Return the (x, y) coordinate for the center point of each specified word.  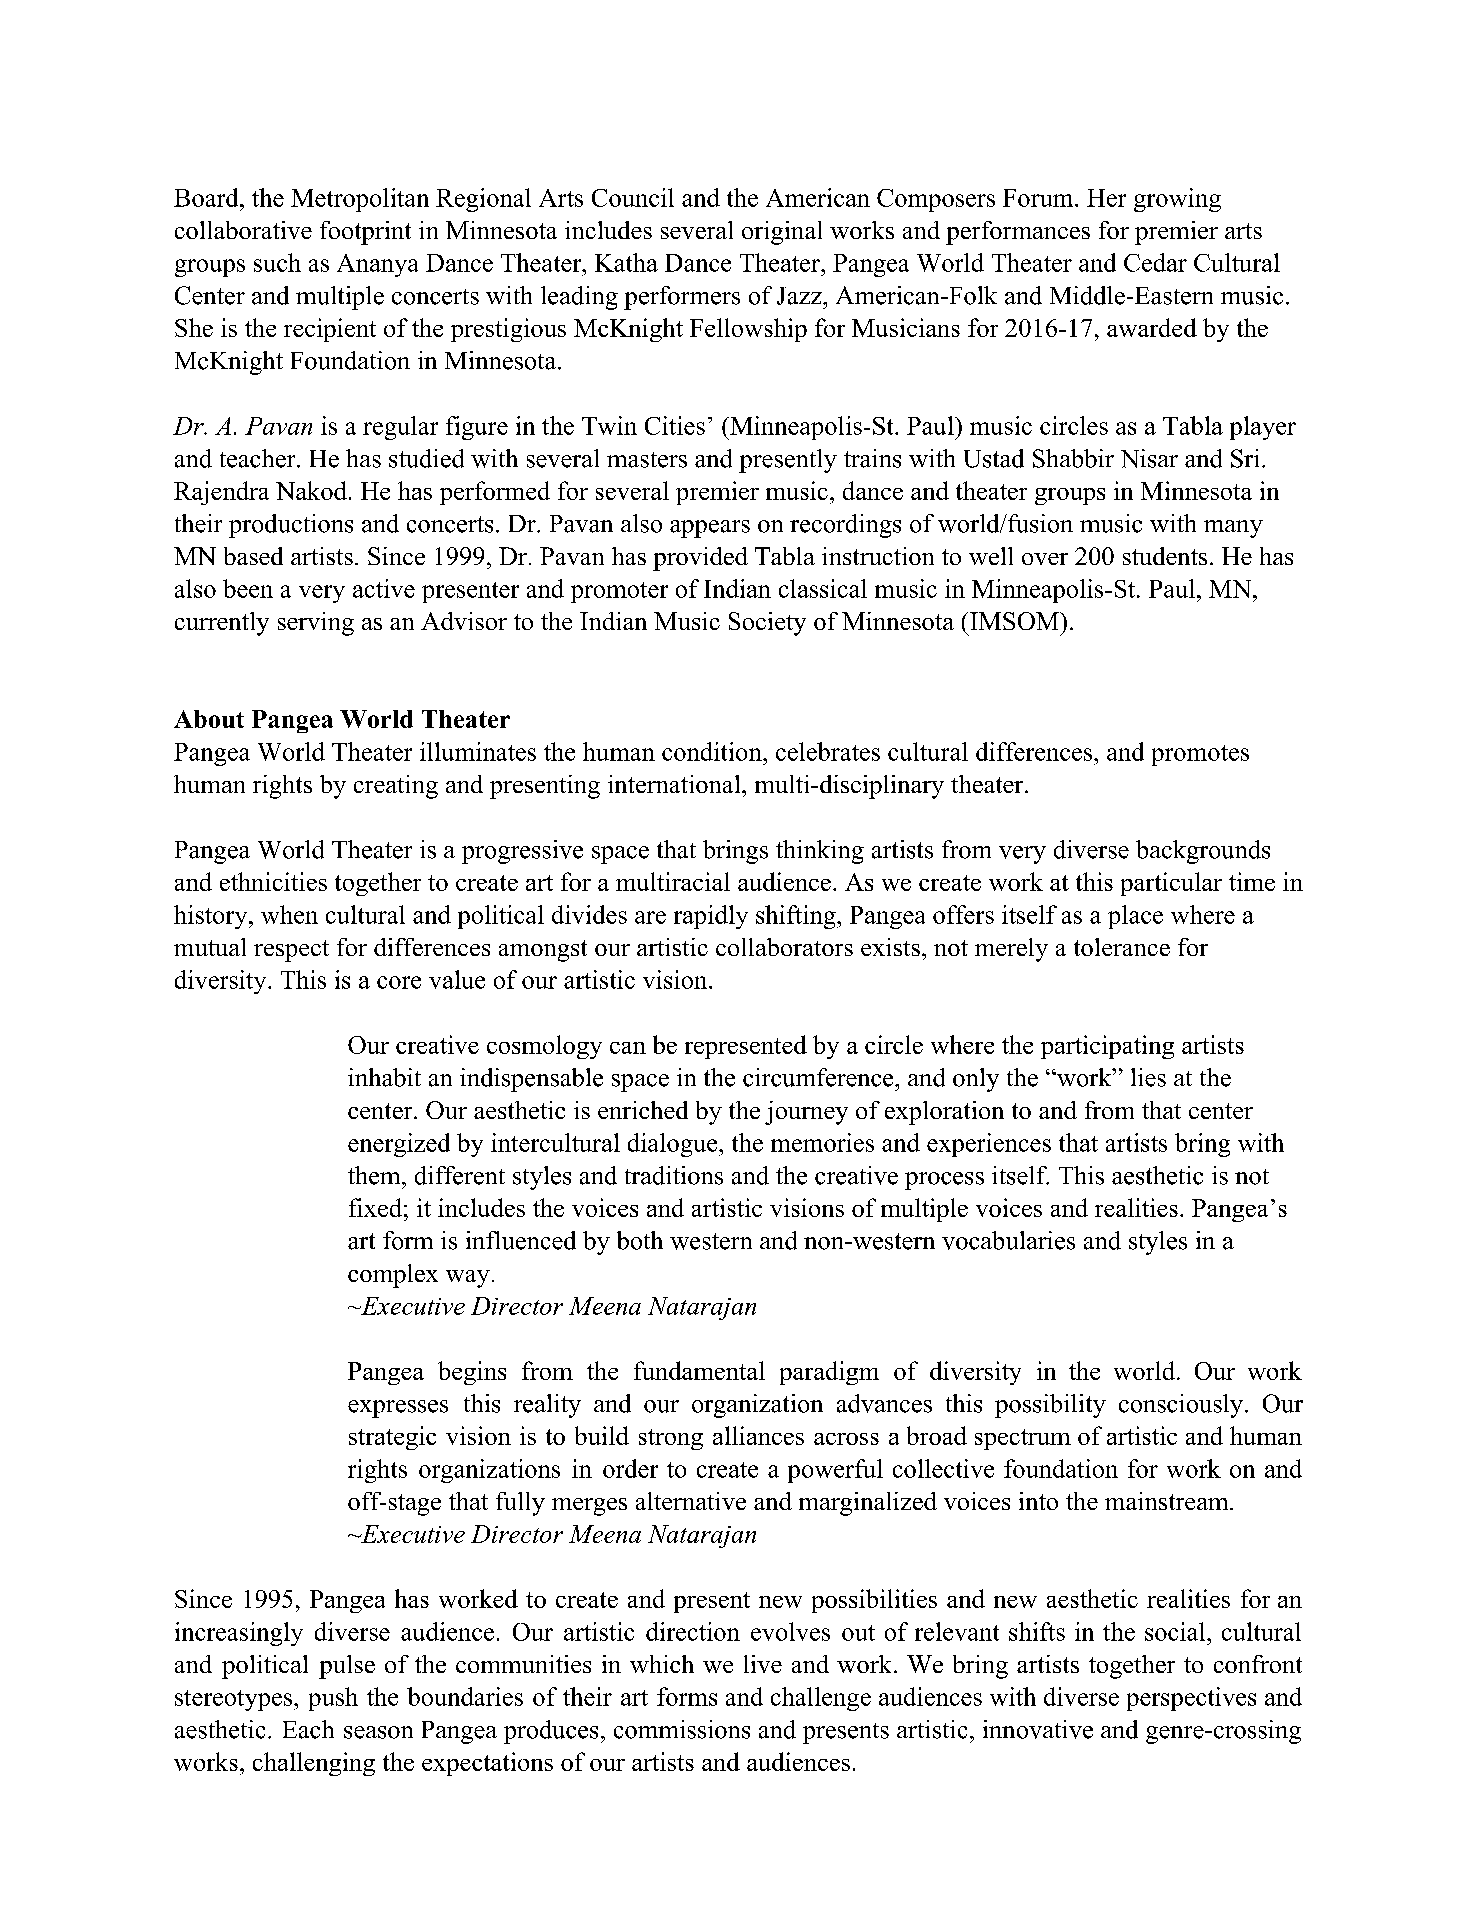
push (333, 1699)
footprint (365, 233)
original (782, 233)
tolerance (1122, 947)
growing (1177, 200)
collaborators (784, 947)
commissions (682, 1729)
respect (291, 951)
